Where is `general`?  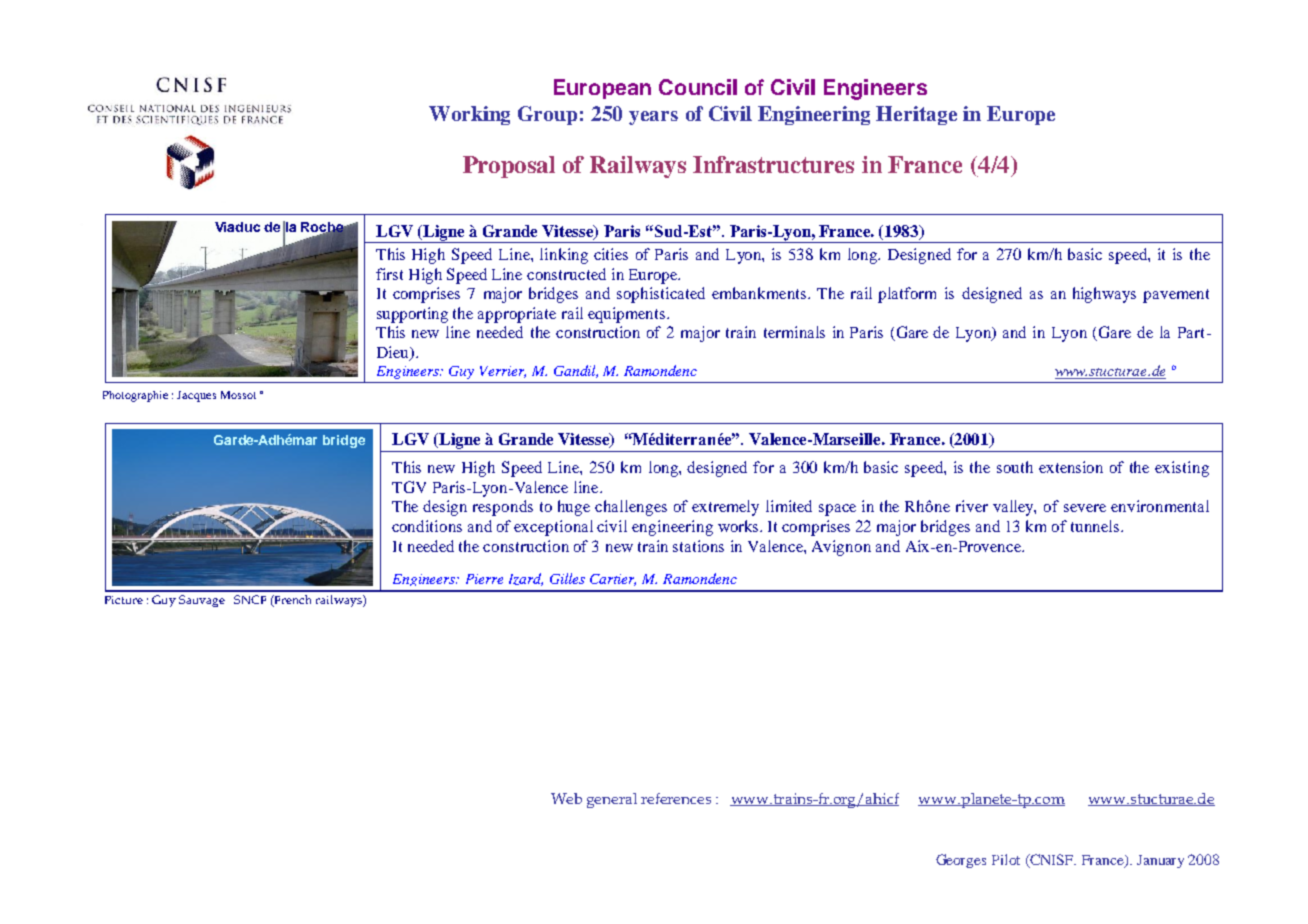 general is located at coordinates (612, 800).
